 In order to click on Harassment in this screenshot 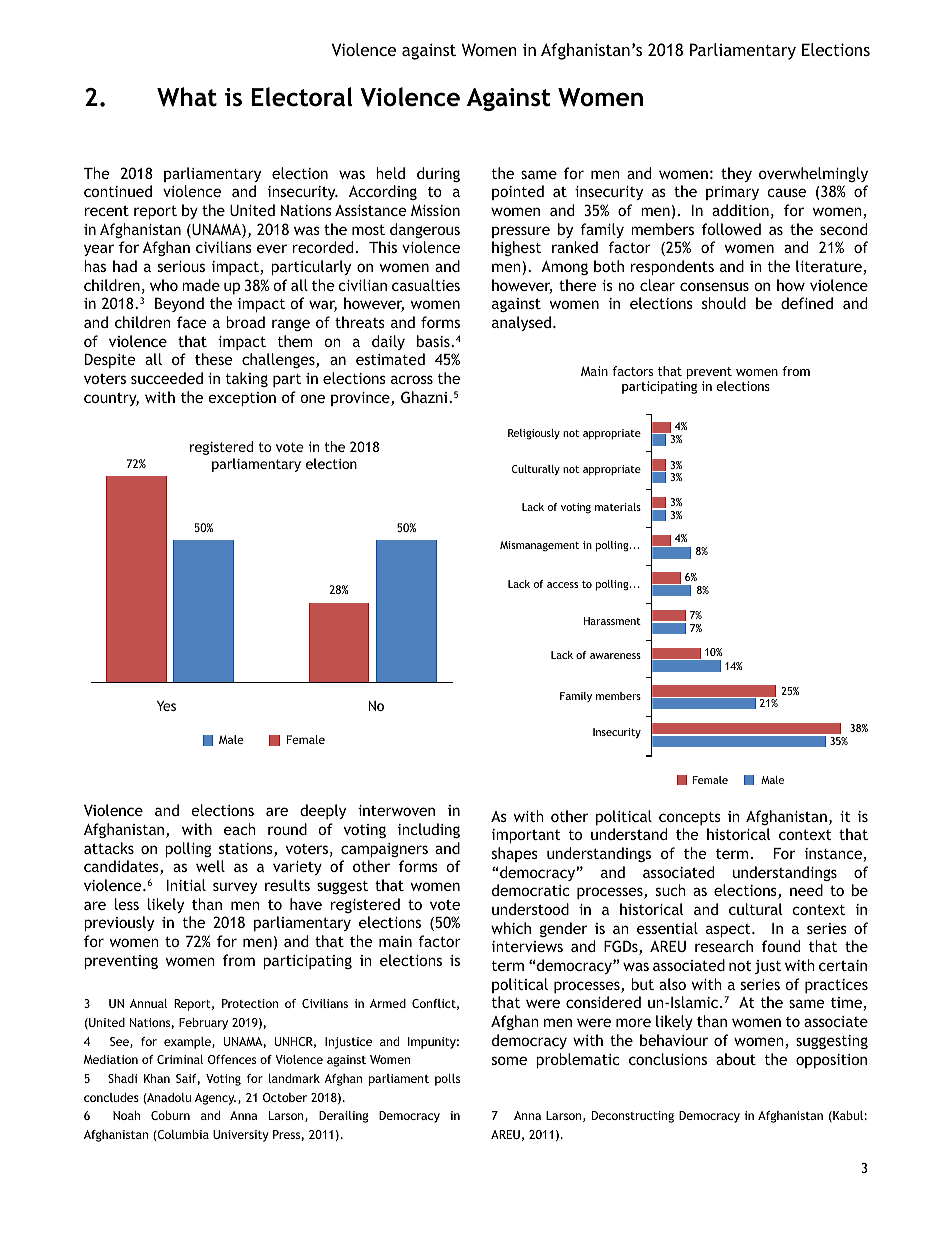, I will do `click(612, 621)`.
